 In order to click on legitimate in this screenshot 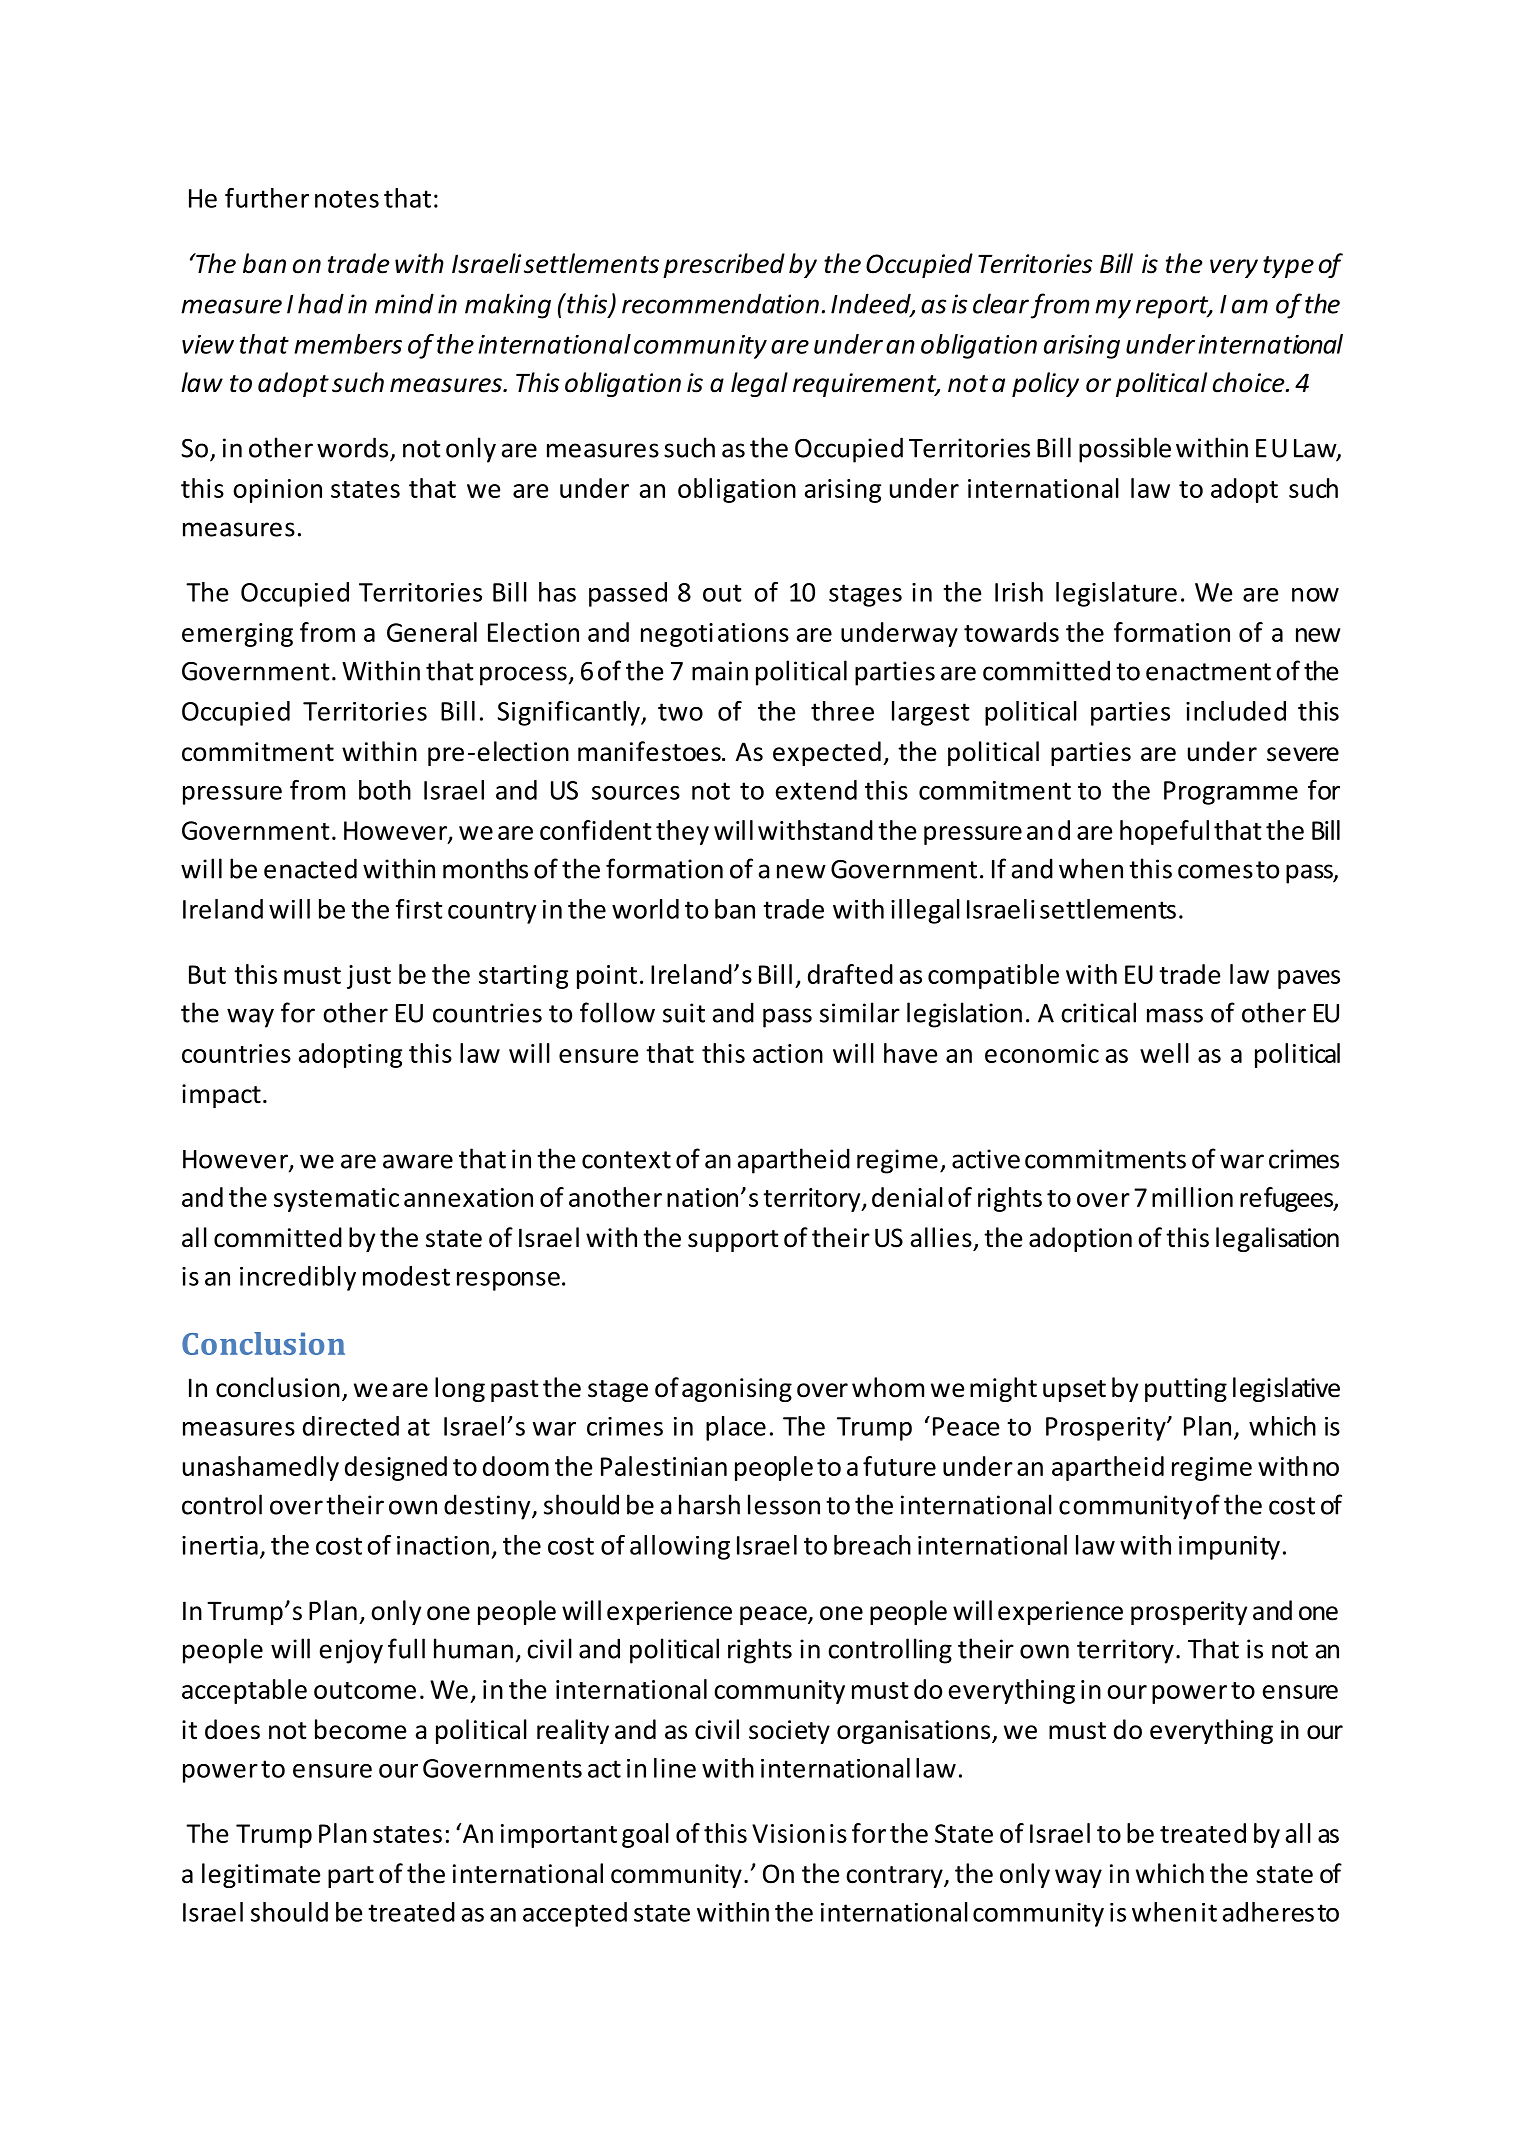, I will do `click(261, 1875)`.
